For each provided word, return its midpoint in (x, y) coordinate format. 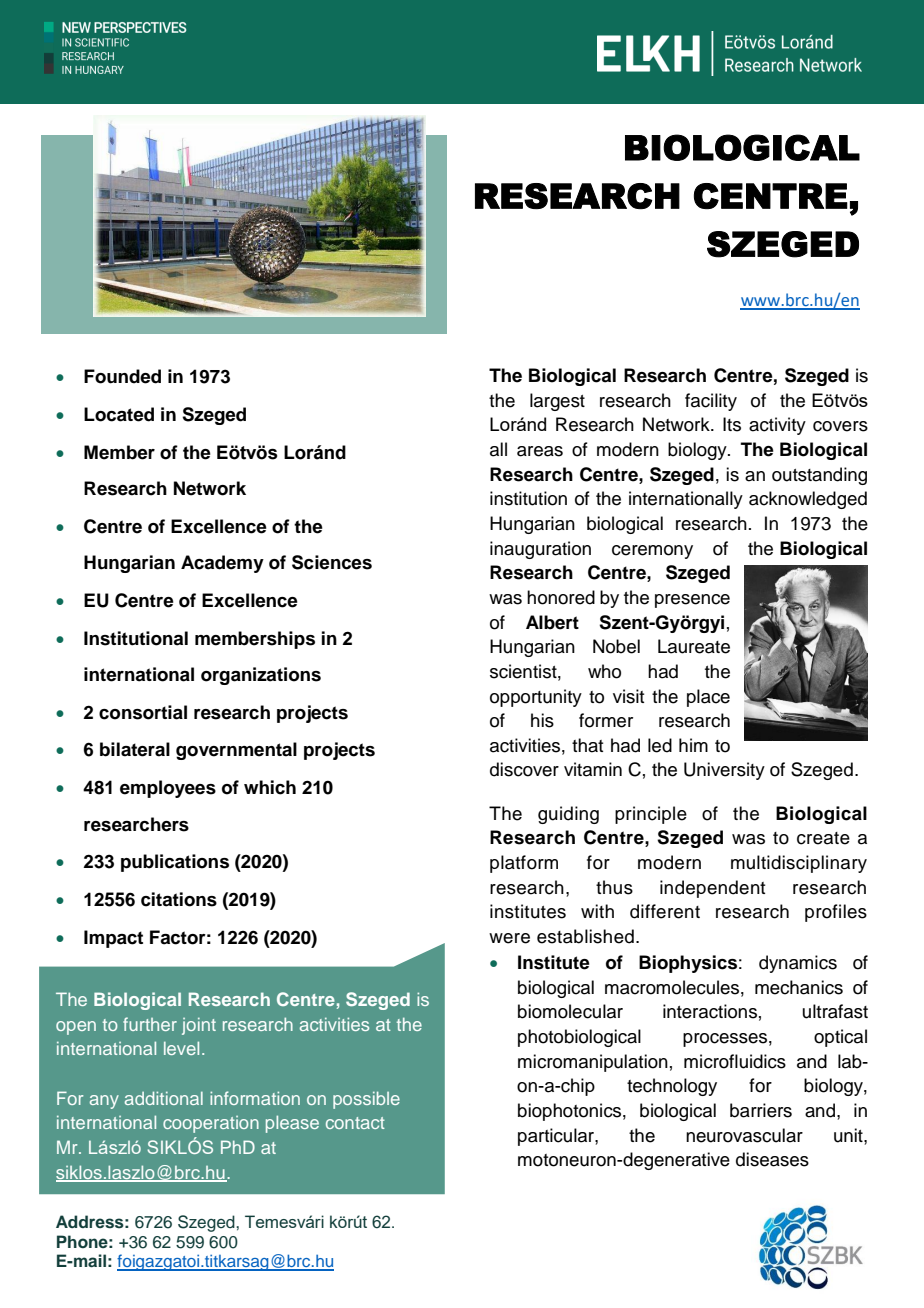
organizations (261, 676)
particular (557, 1137)
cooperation (211, 1124)
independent (712, 889)
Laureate (694, 646)
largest (557, 402)
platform (524, 864)
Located (119, 414)
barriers (761, 1110)
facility (711, 402)
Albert (552, 622)
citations (179, 899)
